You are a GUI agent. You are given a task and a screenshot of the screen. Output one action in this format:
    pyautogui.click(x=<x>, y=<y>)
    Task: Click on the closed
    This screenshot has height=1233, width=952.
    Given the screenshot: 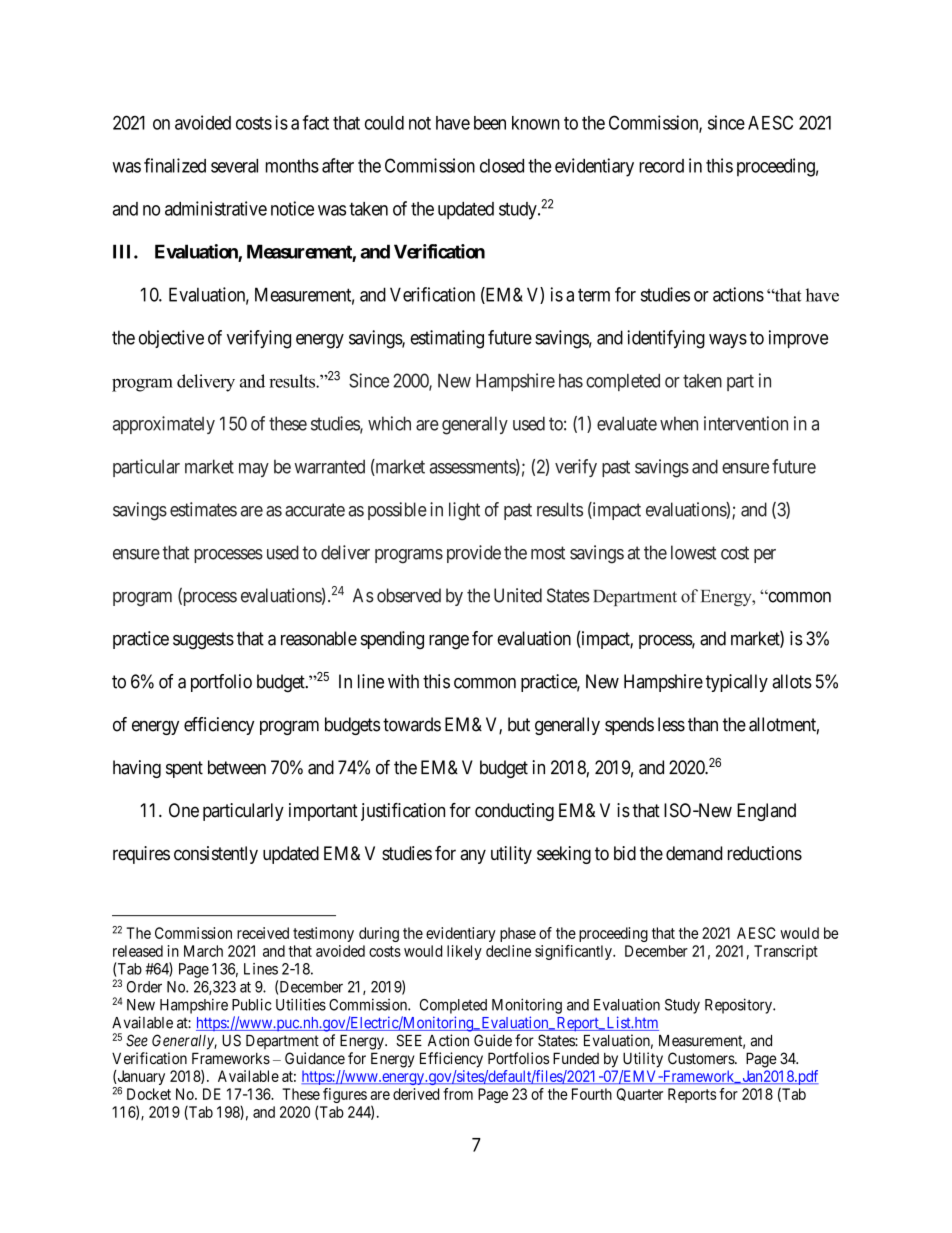 What is the action you would take?
    pyautogui.click(x=502, y=166)
